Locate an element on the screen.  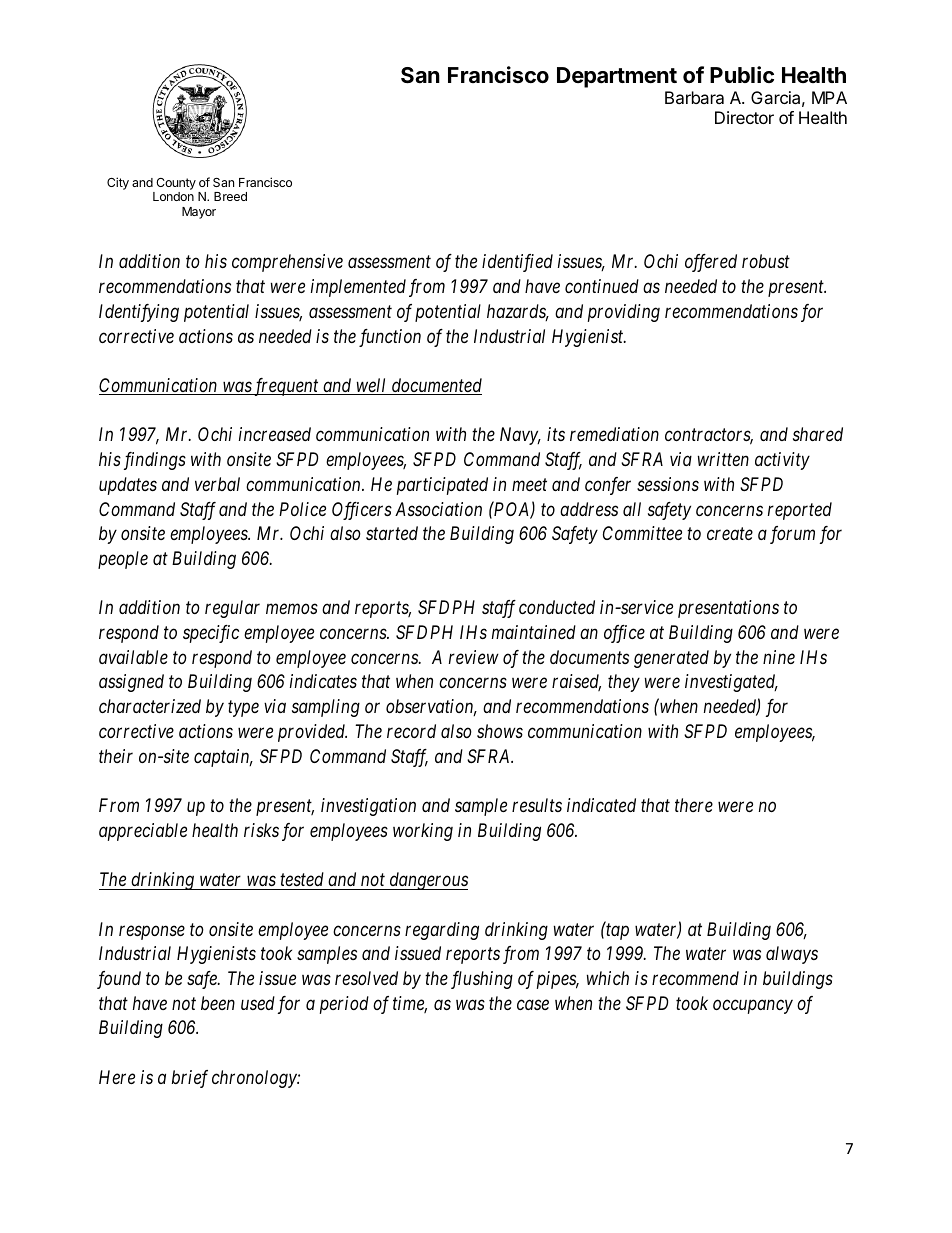
create is located at coordinates (730, 534).
